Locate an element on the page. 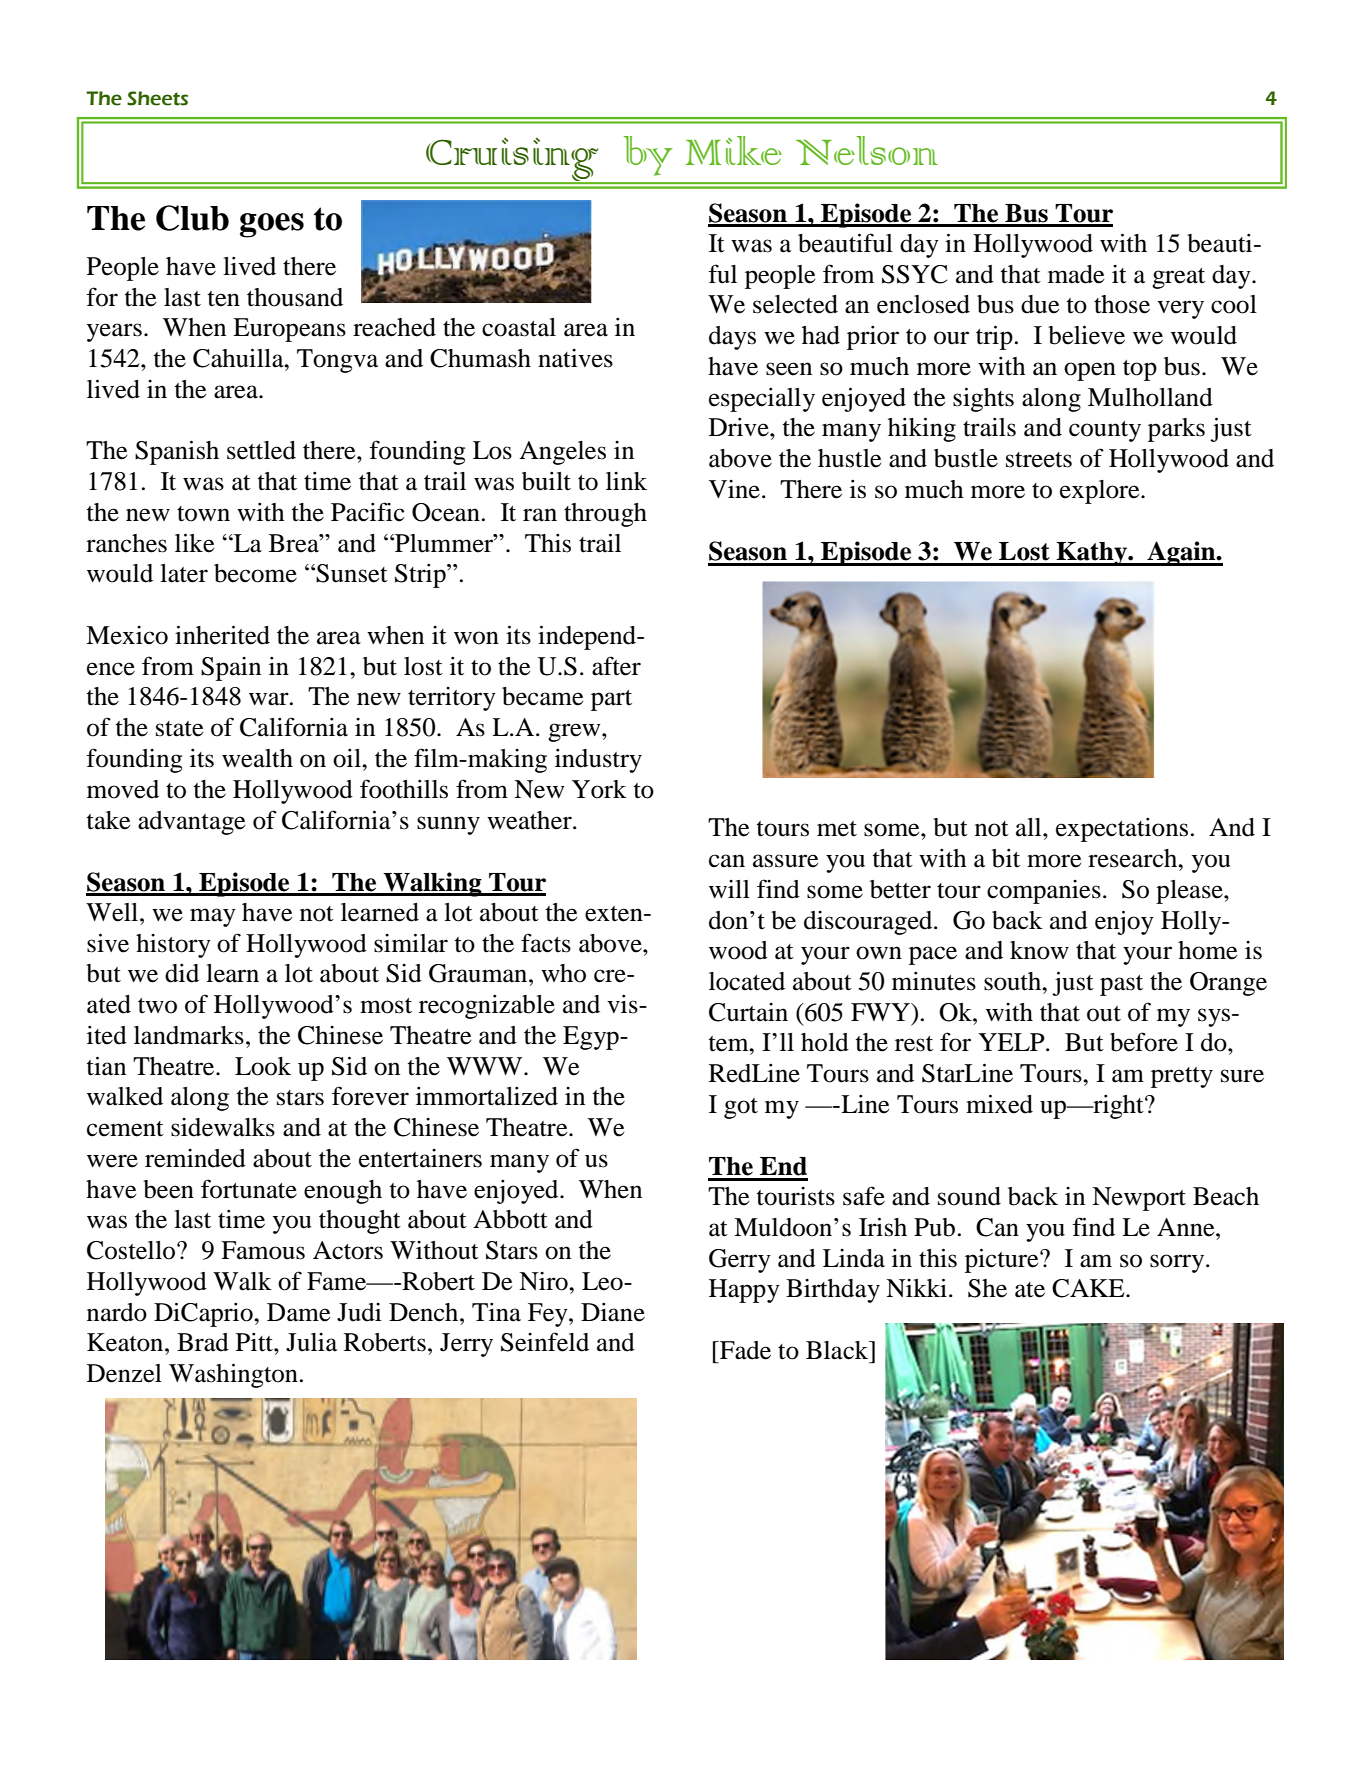 Image resolution: width=1364 pixels, height=1765 pixels. will is located at coordinates (729, 889).
